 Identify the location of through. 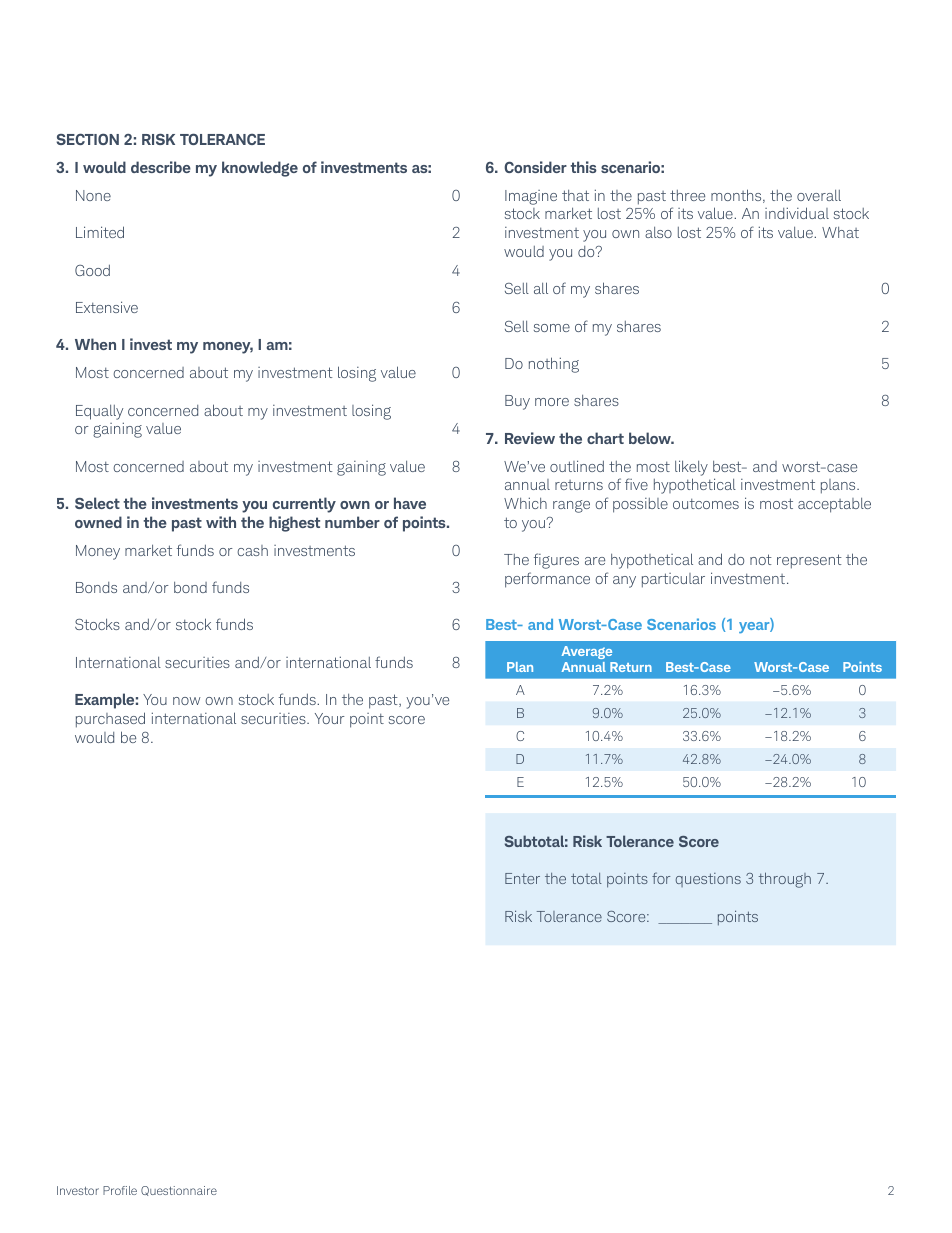
(785, 880).
